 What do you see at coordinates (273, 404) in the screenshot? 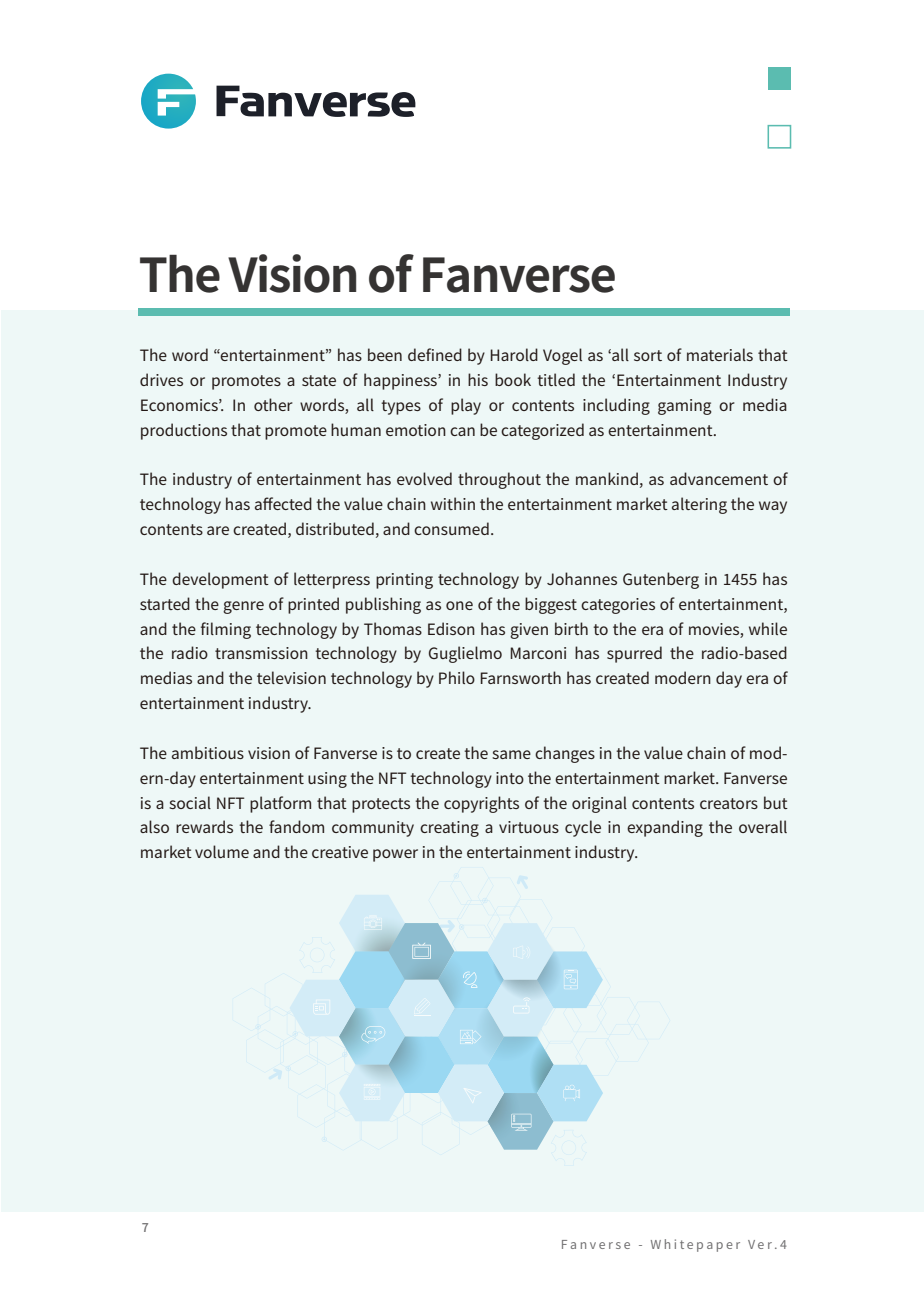
I see `other` at bounding box center [273, 404].
